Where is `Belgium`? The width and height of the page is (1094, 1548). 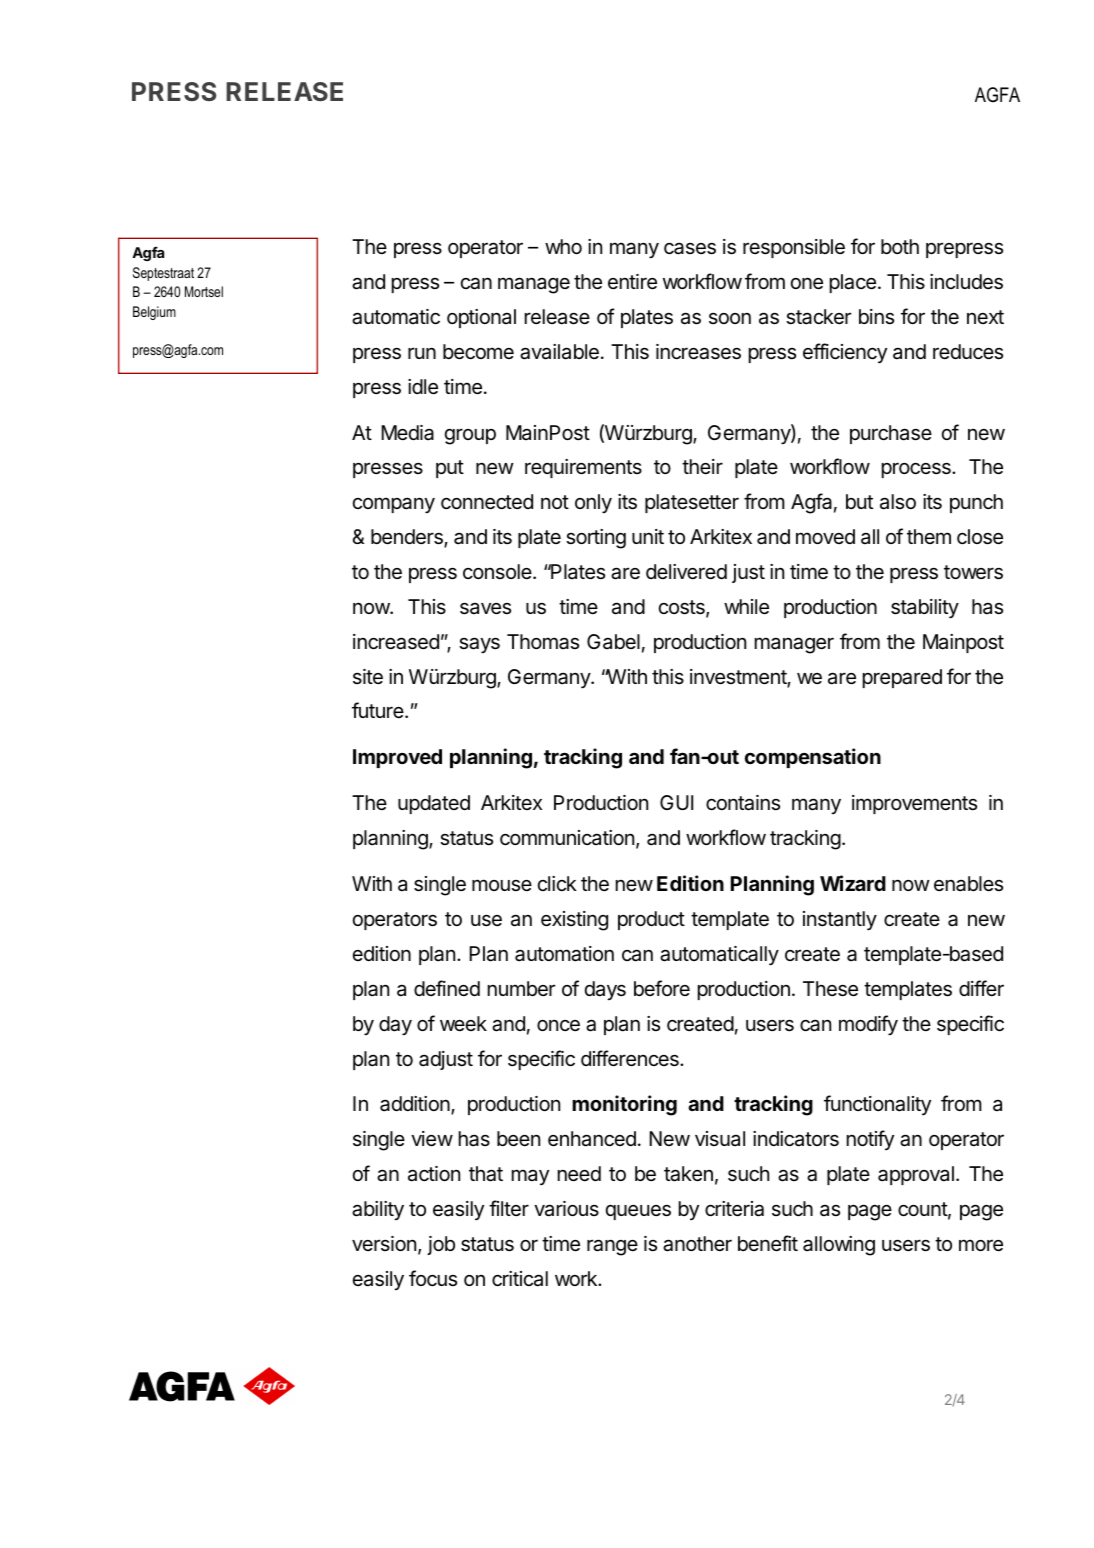 Belgium is located at coordinates (154, 313).
